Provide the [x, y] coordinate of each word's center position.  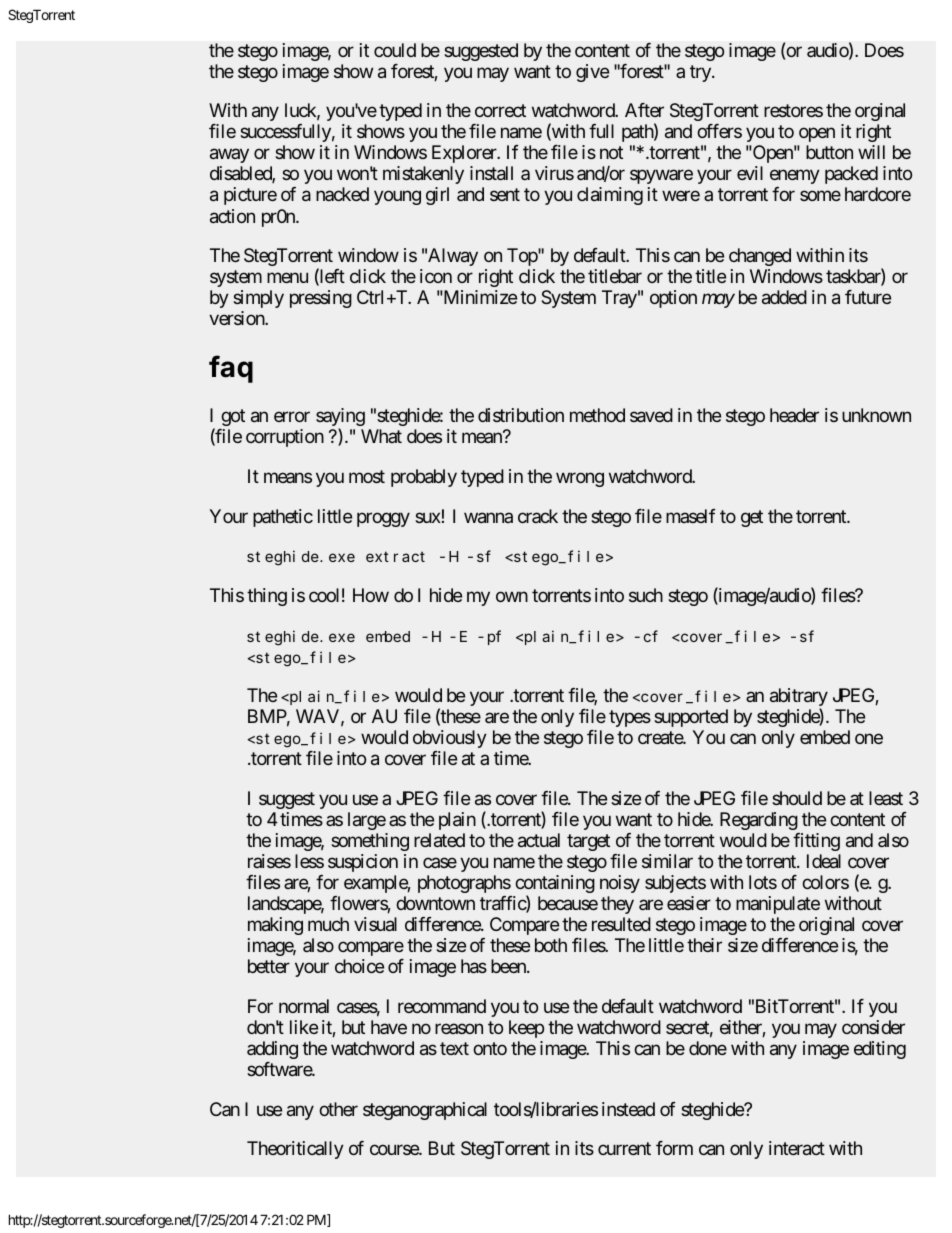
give [592, 73]
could [395, 50]
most [367, 476]
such [646, 595]
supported [691, 718]
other [338, 1109]
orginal [880, 112]
